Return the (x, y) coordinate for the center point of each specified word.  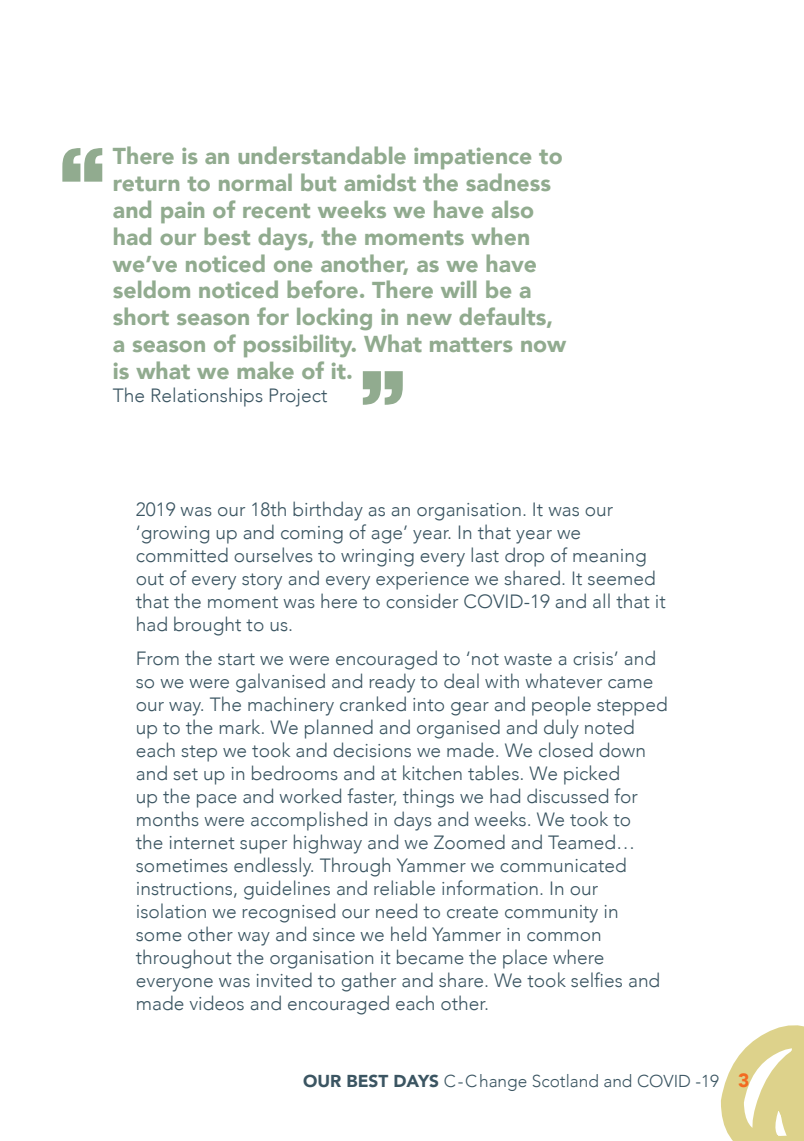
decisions (372, 750)
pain (182, 212)
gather (369, 982)
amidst (380, 182)
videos (217, 1003)
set (185, 774)
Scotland (565, 1080)
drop (524, 557)
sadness (508, 182)
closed (566, 750)
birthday (328, 511)
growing (174, 535)
